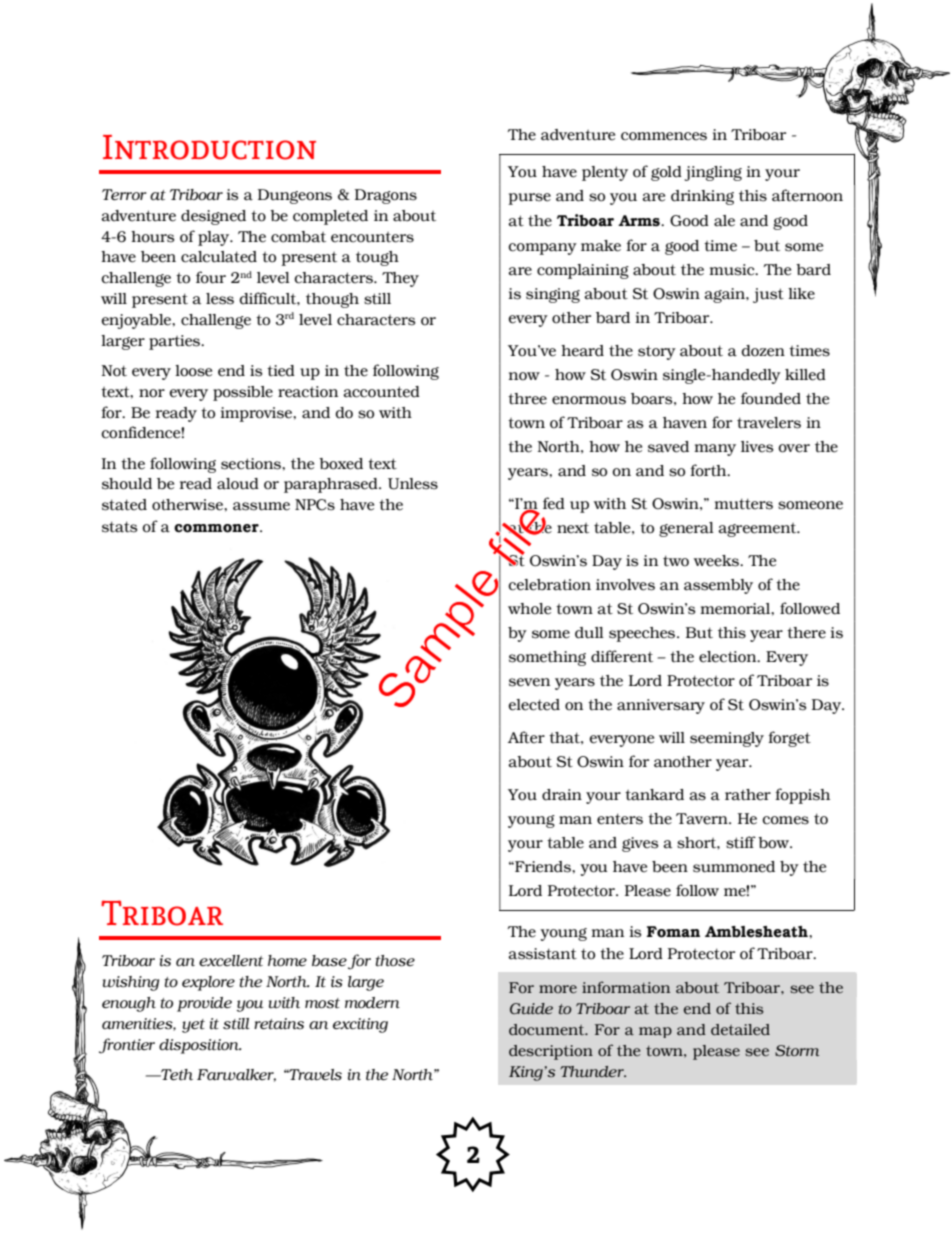 This image has height=1233, width=952. What do you see at coordinates (529, 199) in the image?
I see `purse` at bounding box center [529, 199].
